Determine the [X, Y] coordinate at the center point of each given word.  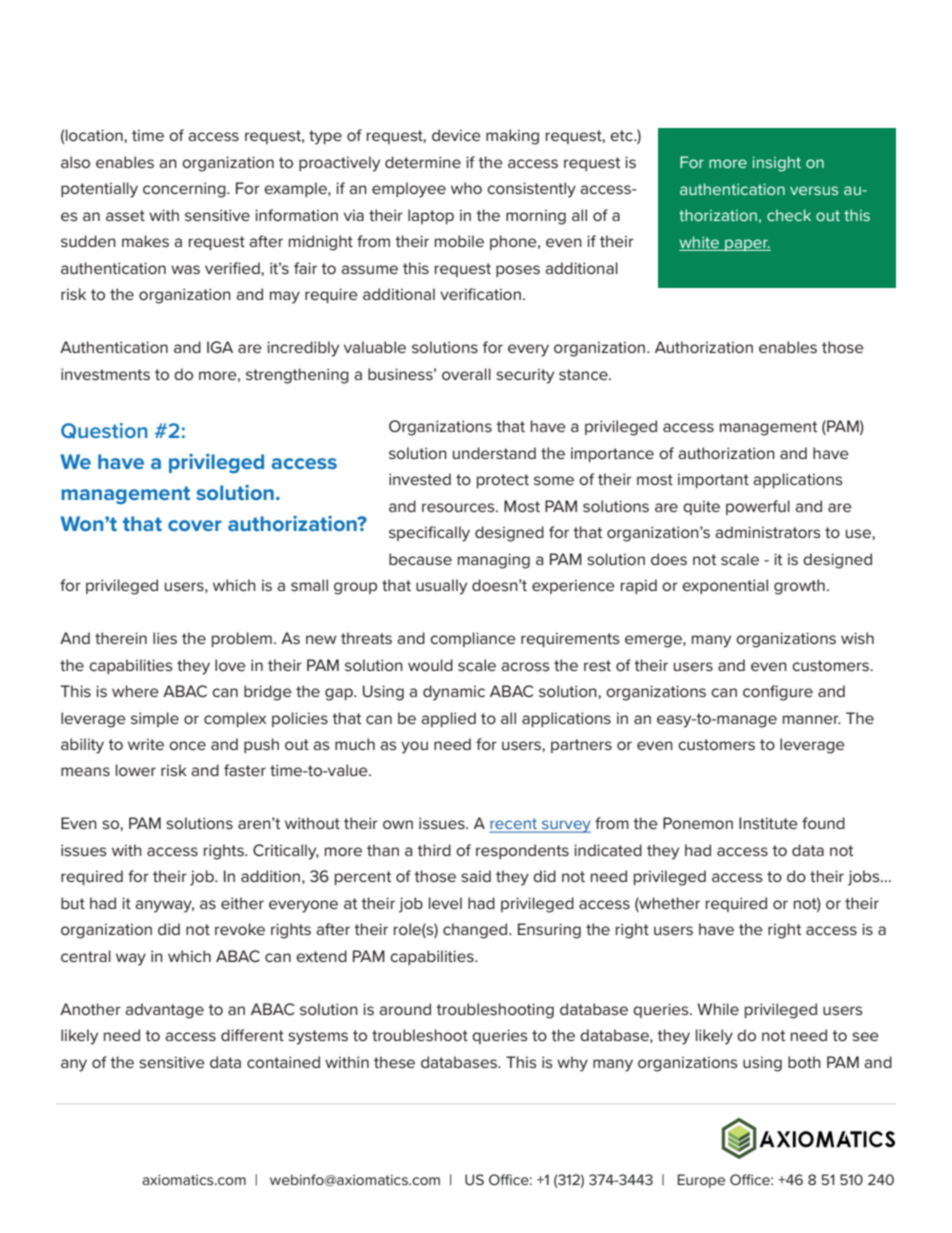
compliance [473, 639]
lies [165, 638]
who [466, 188]
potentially [99, 190]
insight [776, 164]
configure [778, 693]
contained [283, 1062]
